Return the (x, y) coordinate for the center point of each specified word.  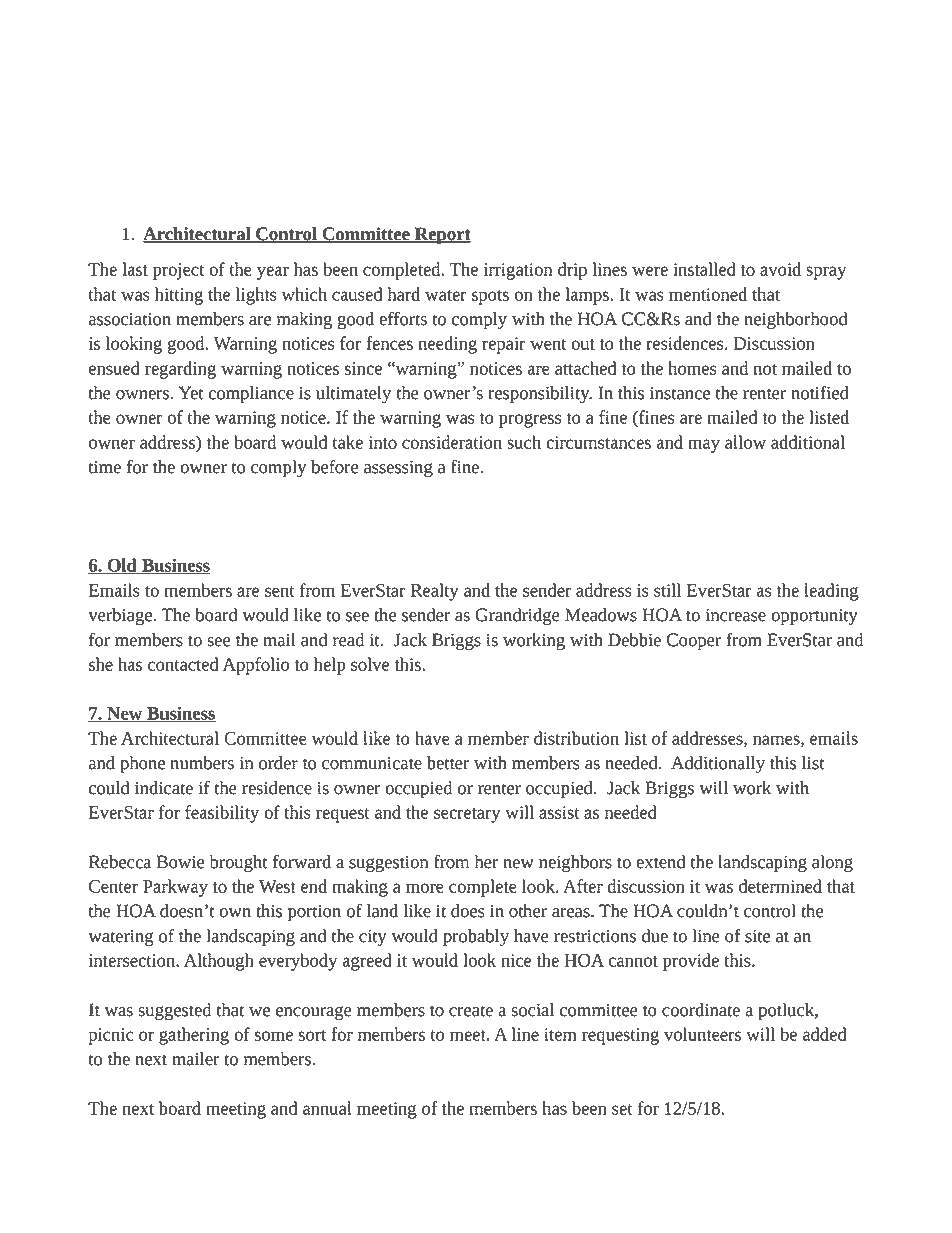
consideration (452, 442)
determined (780, 886)
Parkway (175, 888)
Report (442, 236)
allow (745, 442)
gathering (194, 1036)
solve (370, 664)
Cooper (694, 642)
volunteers (702, 1034)
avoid (780, 269)
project (178, 271)
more (425, 888)
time (105, 467)
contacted (183, 664)
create (471, 1011)
